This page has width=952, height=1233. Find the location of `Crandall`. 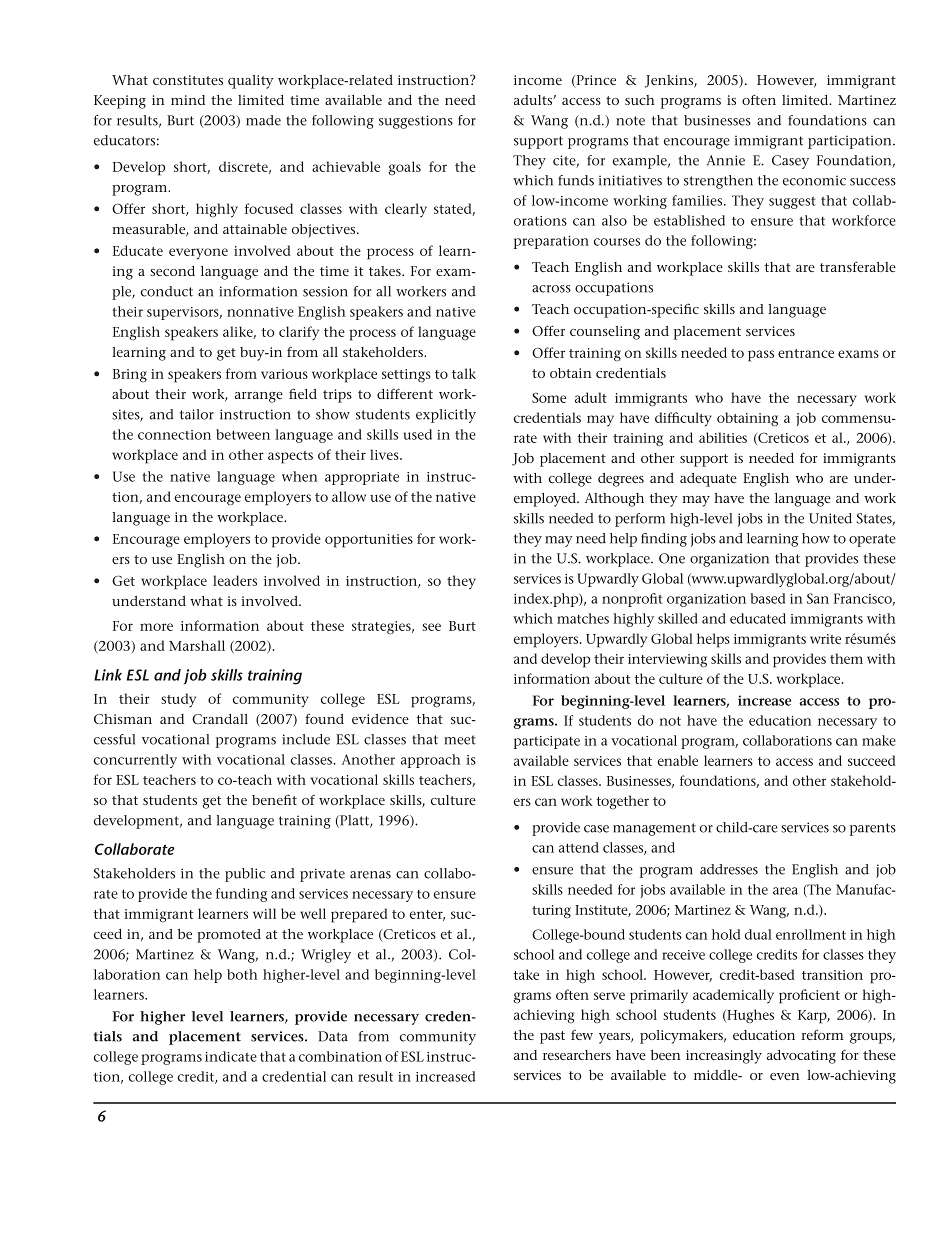

Crandall is located at coordinates (220, 719).
